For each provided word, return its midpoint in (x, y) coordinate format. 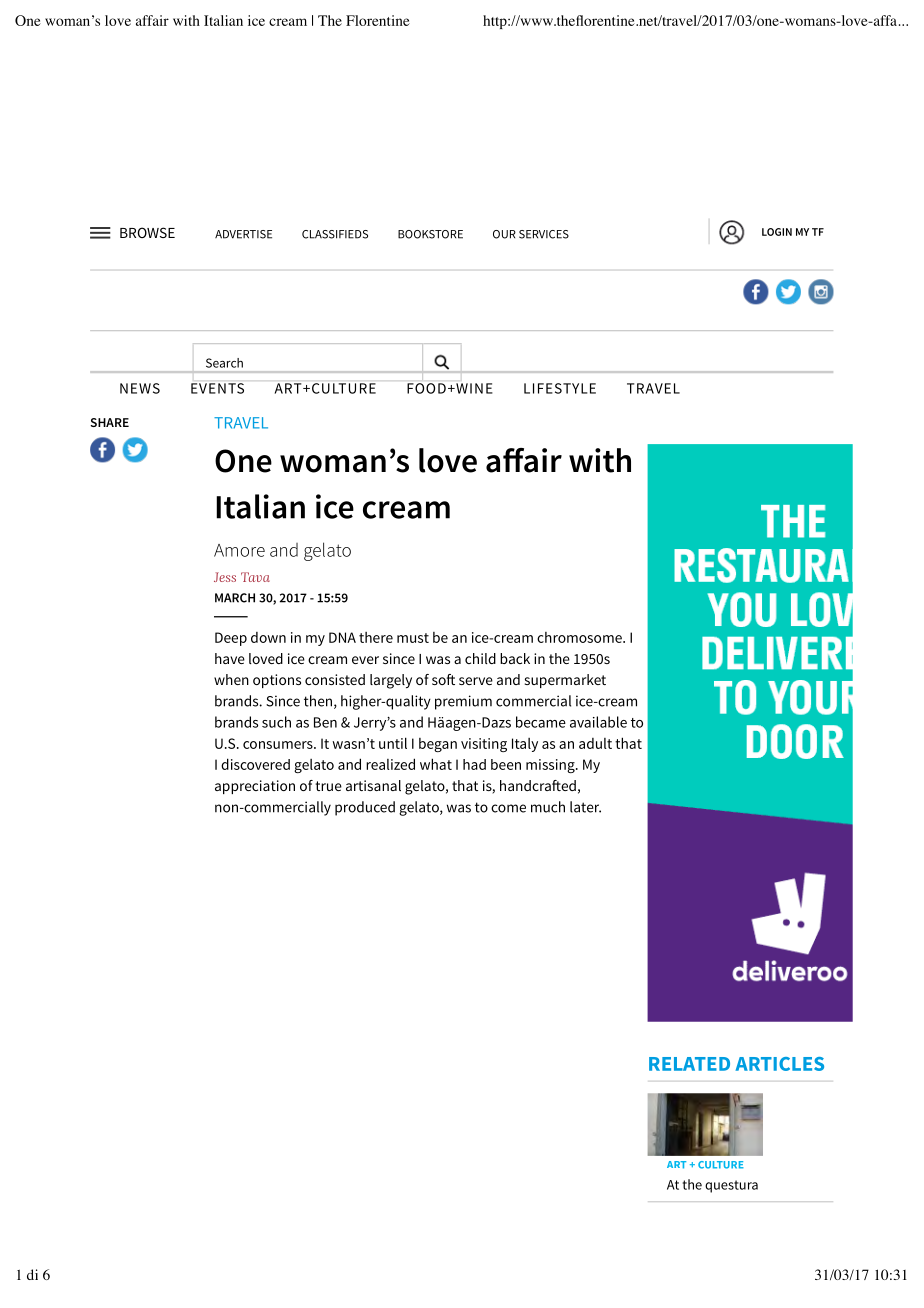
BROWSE (147, 232)
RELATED (689, 1064)
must (413, 638)
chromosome (580, 637)
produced (365, 808)
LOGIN (777, 232)
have (230, 658)
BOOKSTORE (430, 234)
